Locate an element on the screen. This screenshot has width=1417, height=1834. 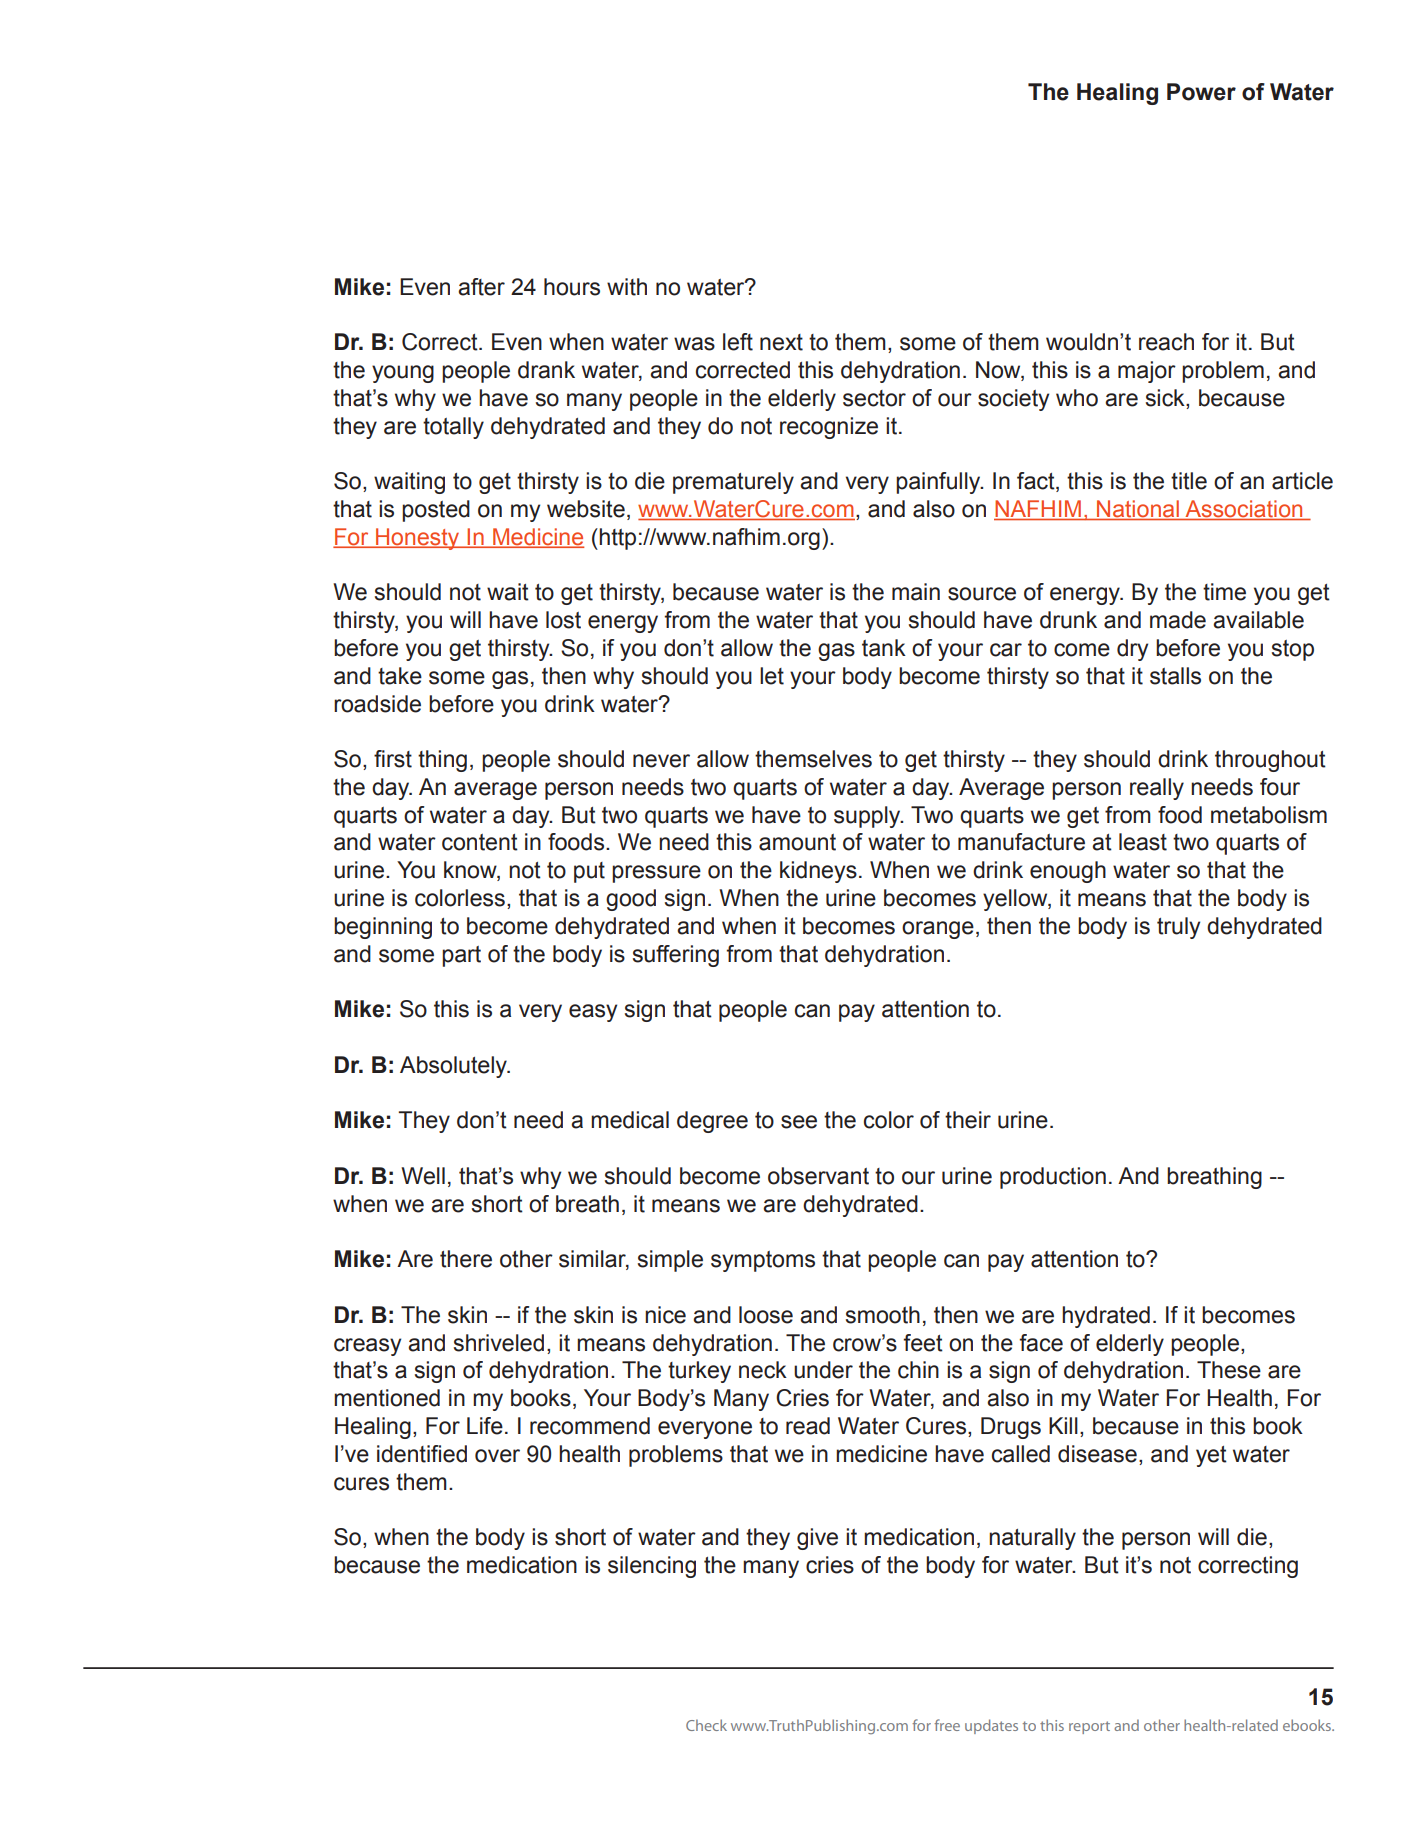
Well is located at coordinates (423, 1176).
